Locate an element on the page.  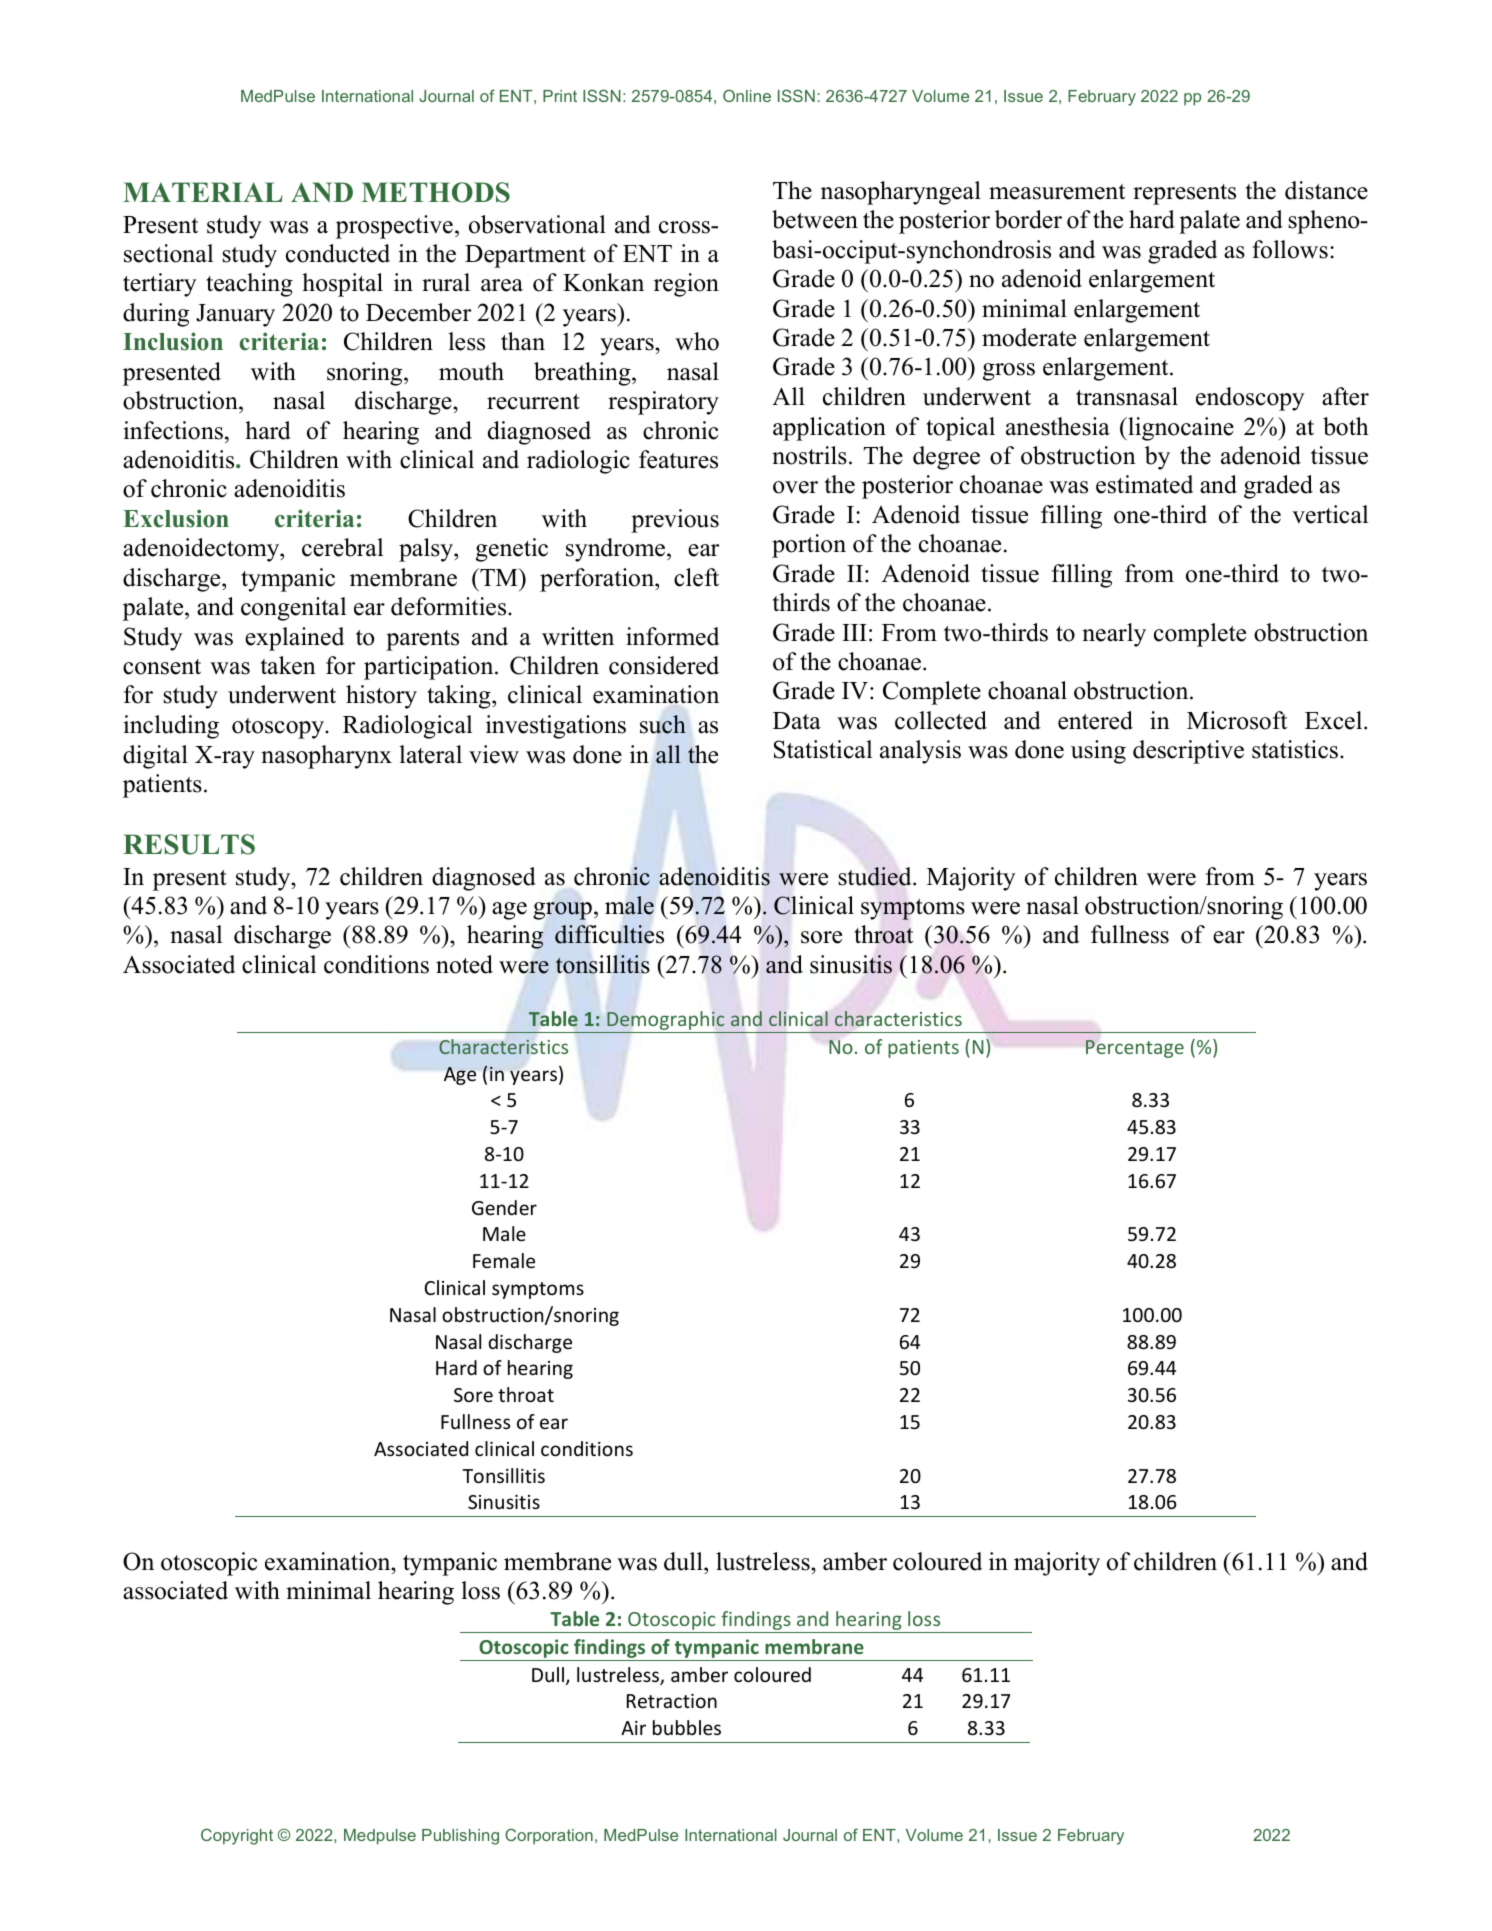
noted is located at coordinates (464, 964).
